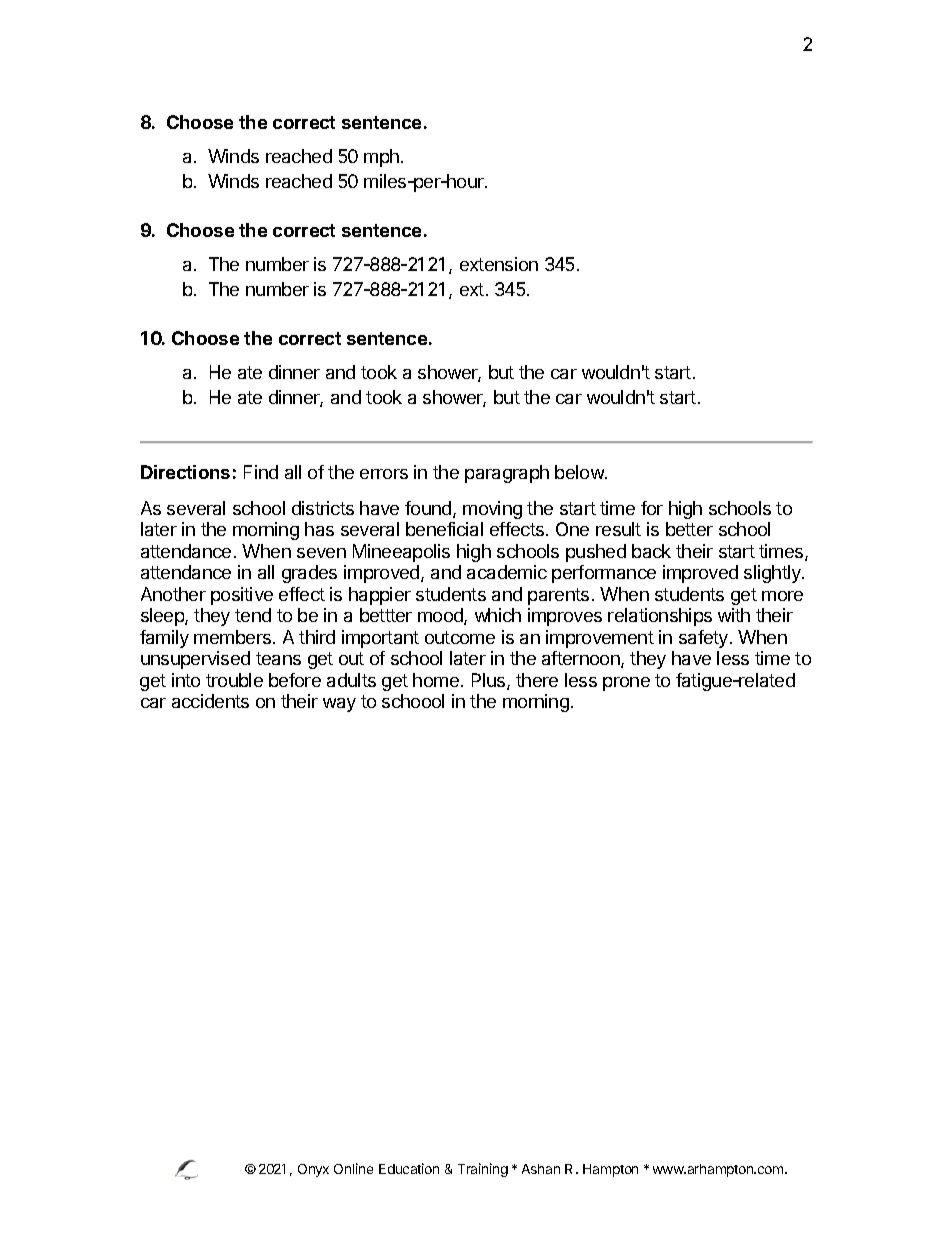  Describe the element at coordinates (580, 472) in the screenshot. I see `below` at that location.
